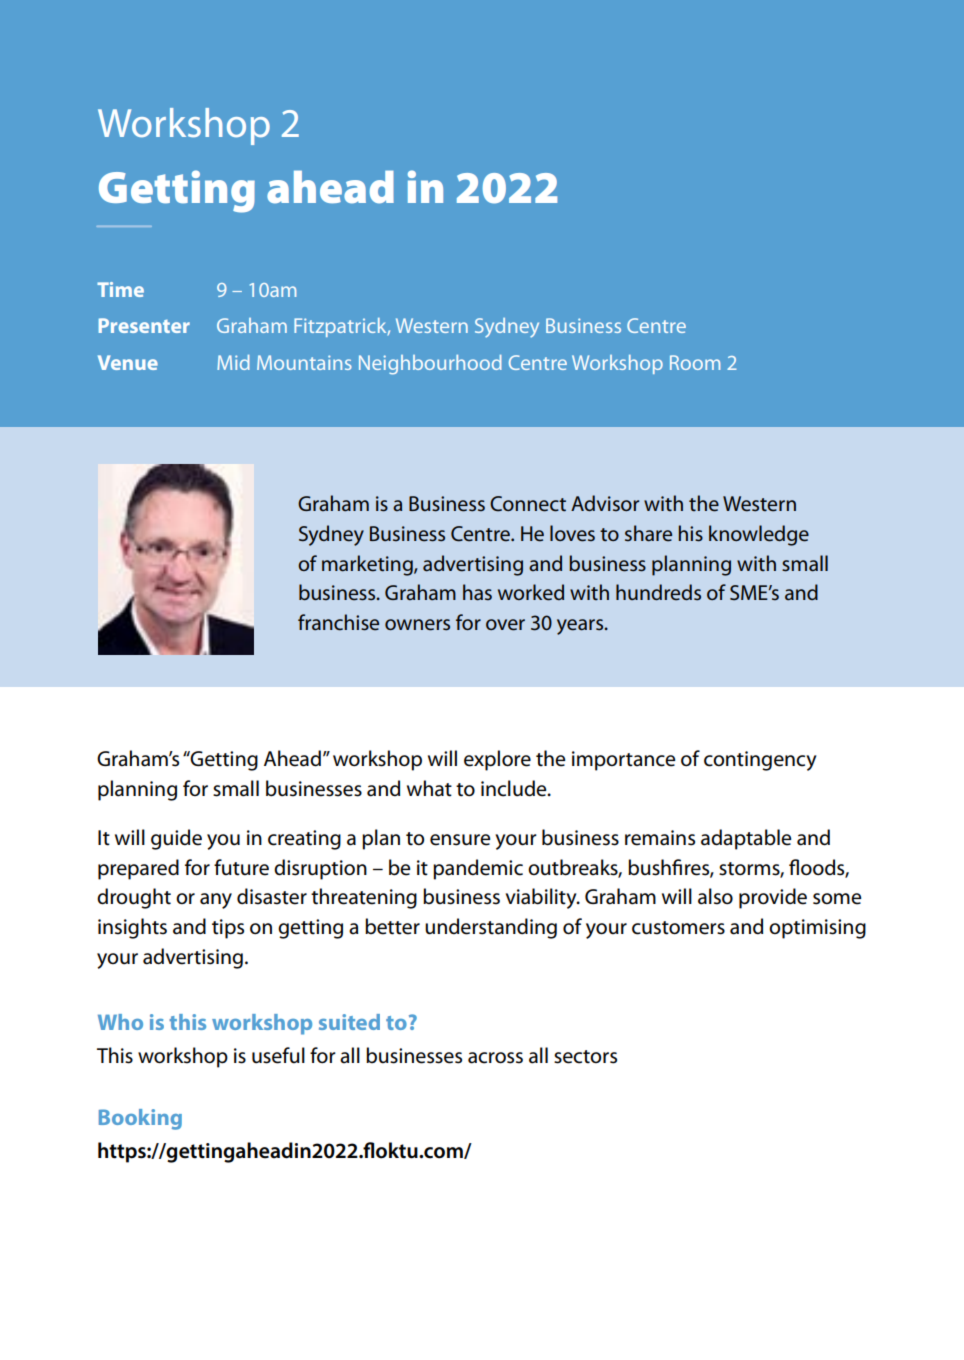 The width and height of the image is (964, 1360). Describe the element at coordinates (144, 325) in the image. I see `Presenter` at that location.
